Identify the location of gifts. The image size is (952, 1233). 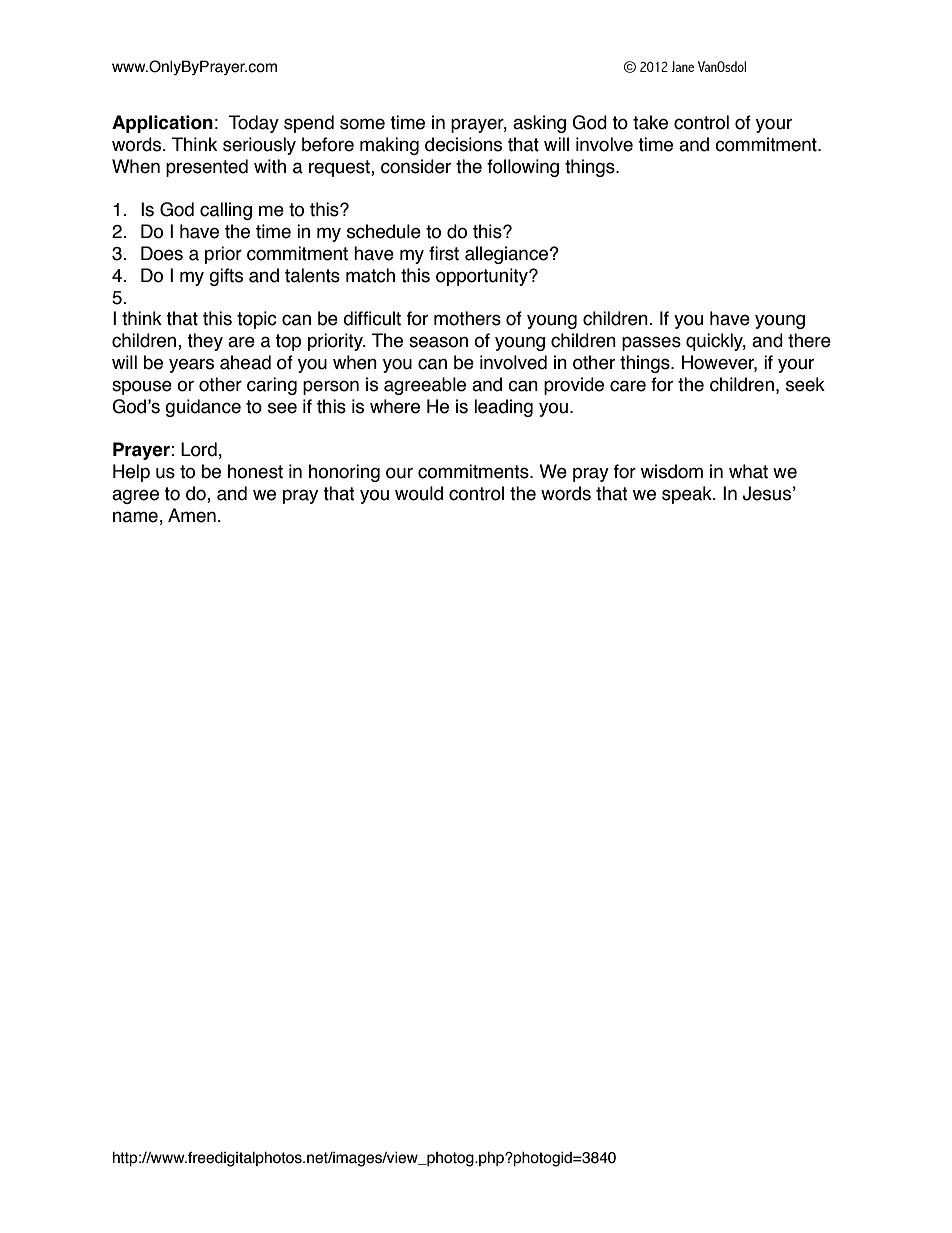
(226, 277).
